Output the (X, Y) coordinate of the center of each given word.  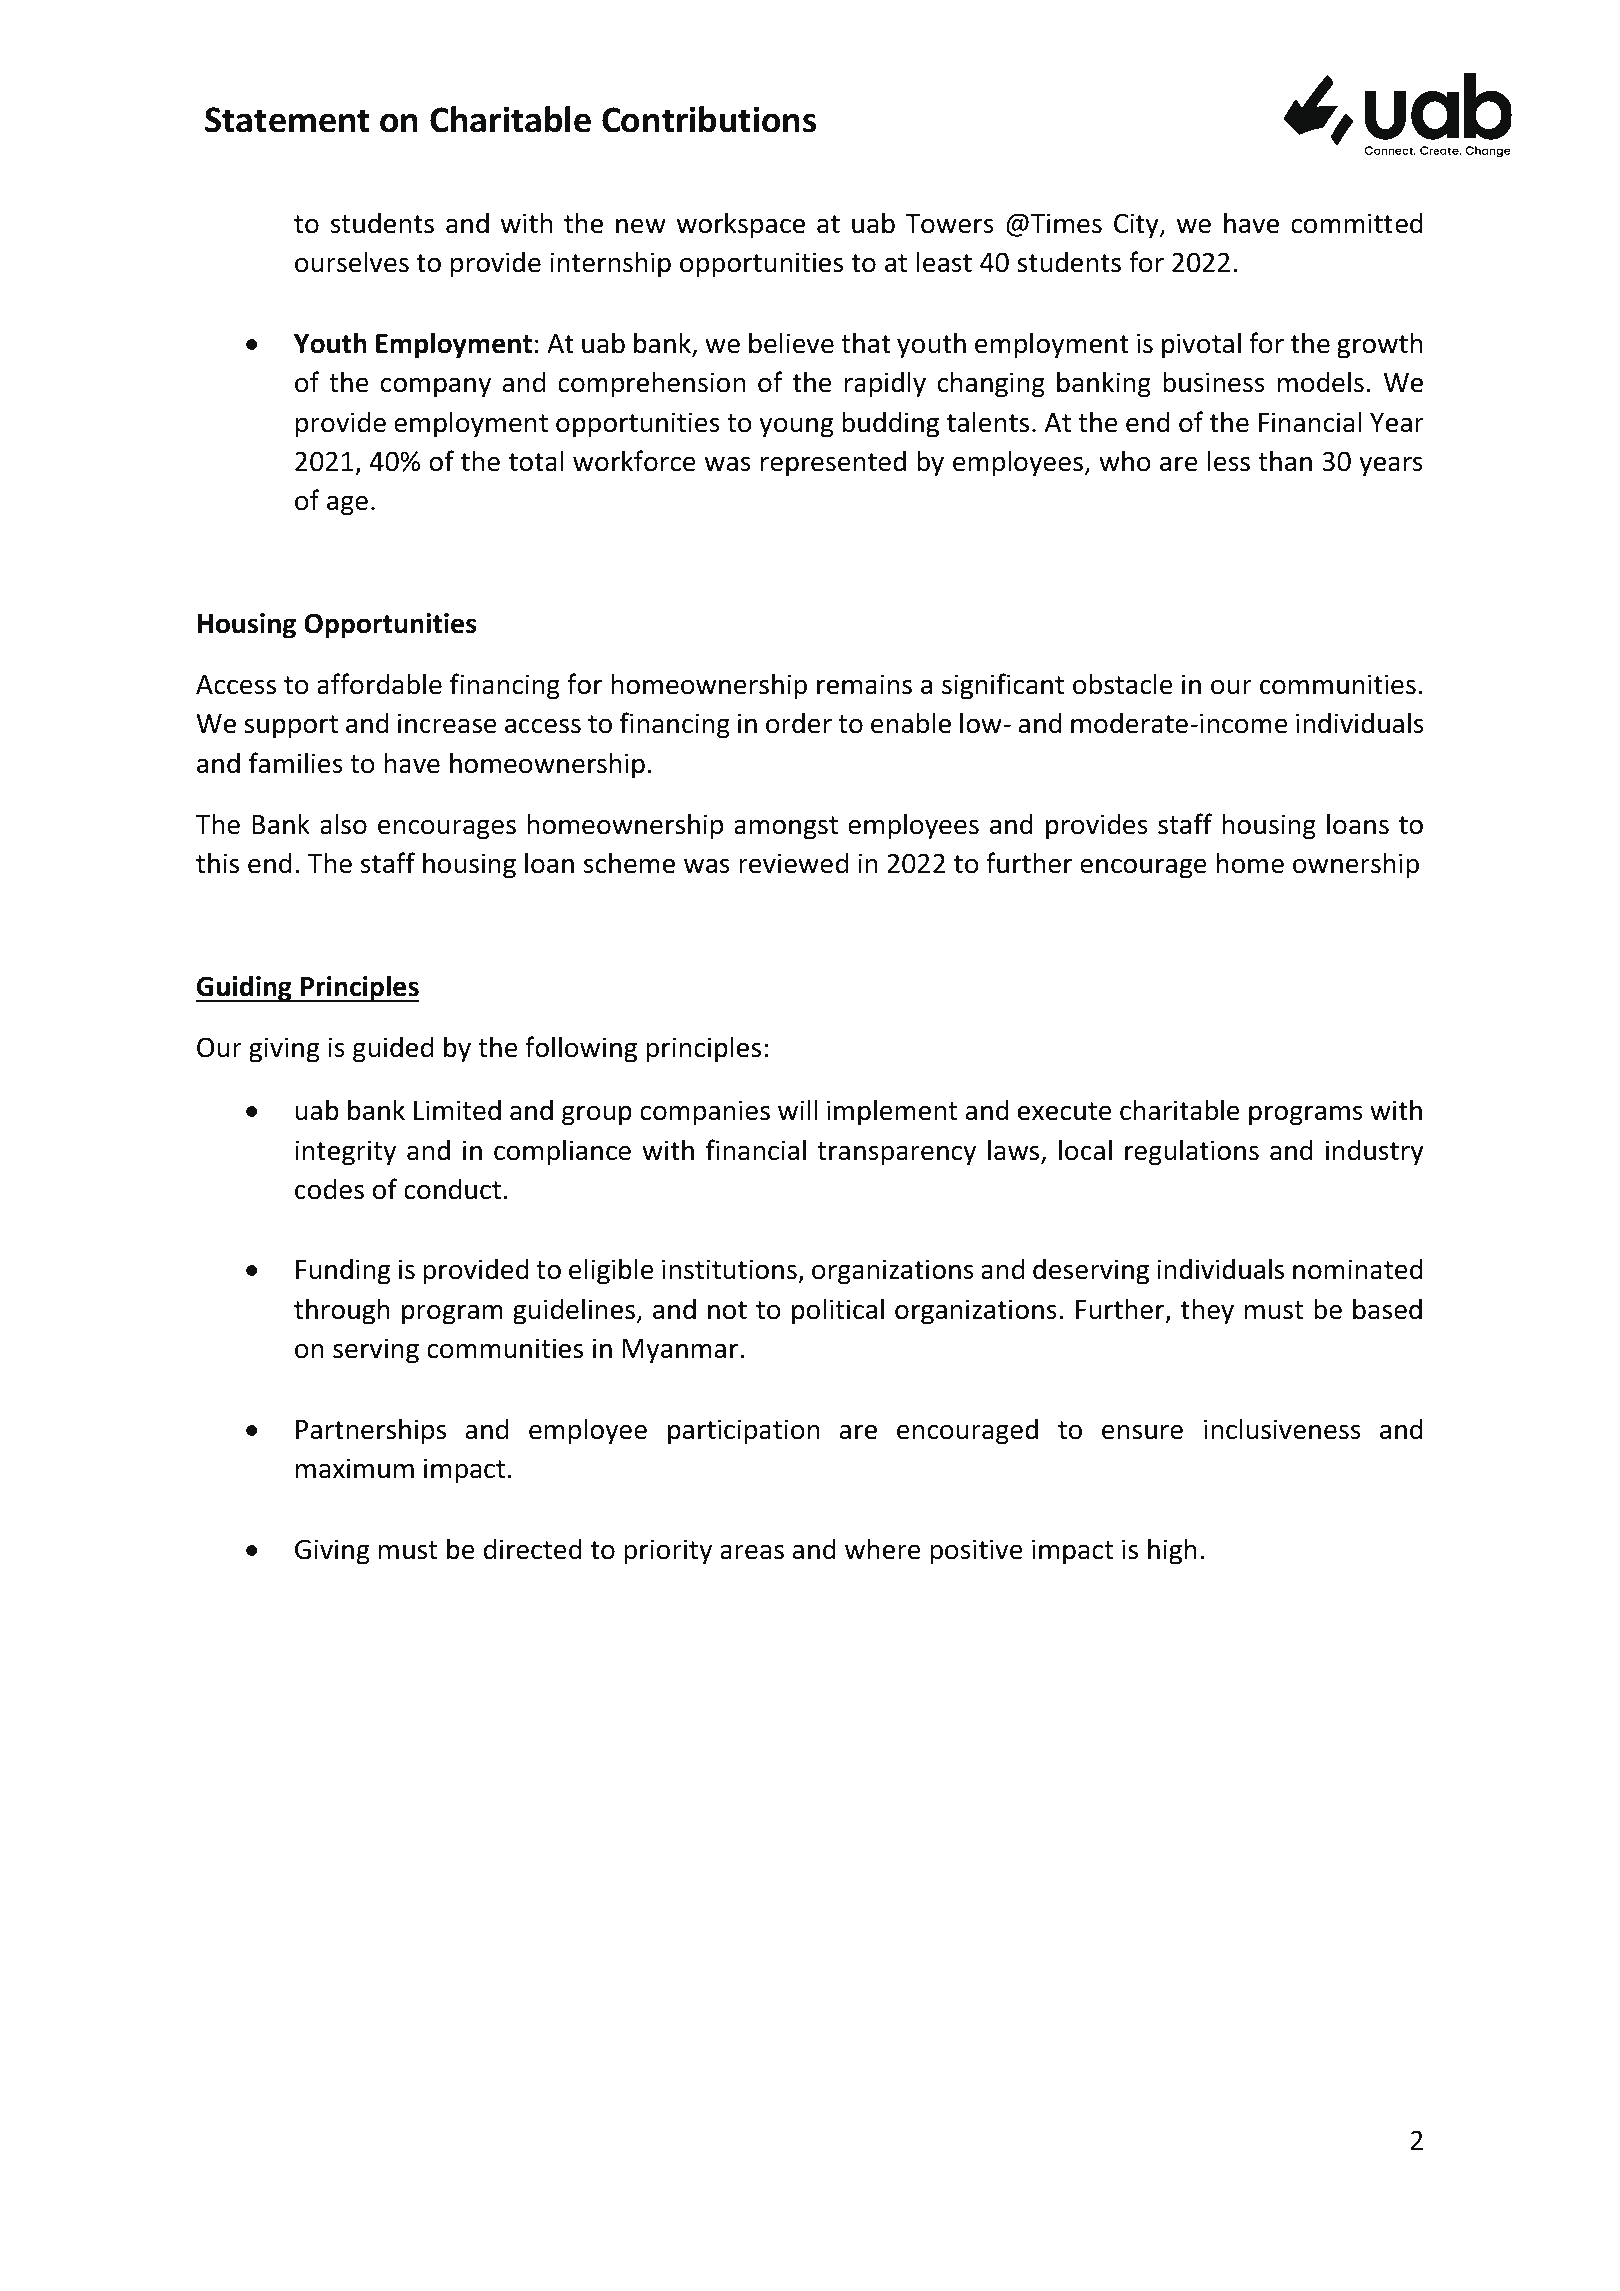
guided (393, 1049)
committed (1357, 223)
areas (752, 1552)
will (797, 1109)
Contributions (709, 119)
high (1172, 1551)
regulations (1192, 1152)
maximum (355, 1468)
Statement (287, 120)
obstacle (1123, 684)
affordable (379, 684)
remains (864, 684)
